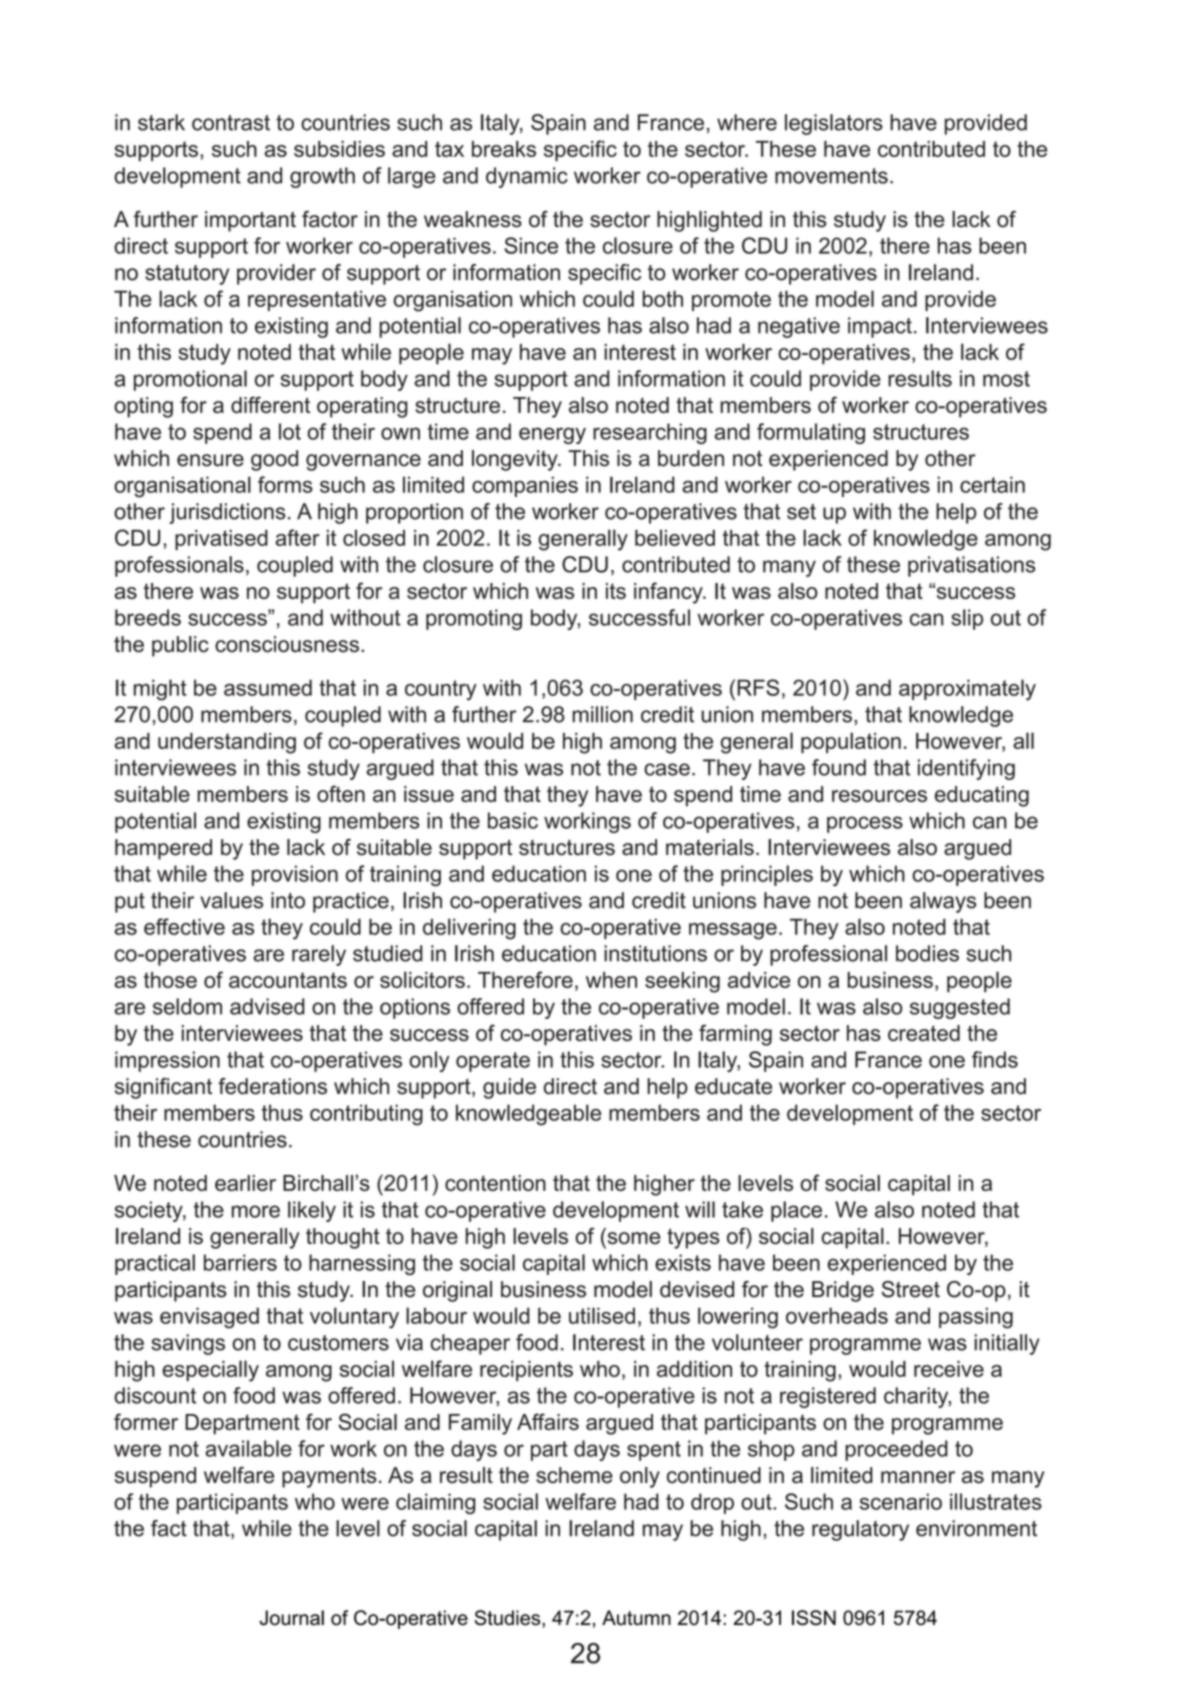  Describe the element at coordinates (525, 486) in the screenshot. I see `companies` at that location.
